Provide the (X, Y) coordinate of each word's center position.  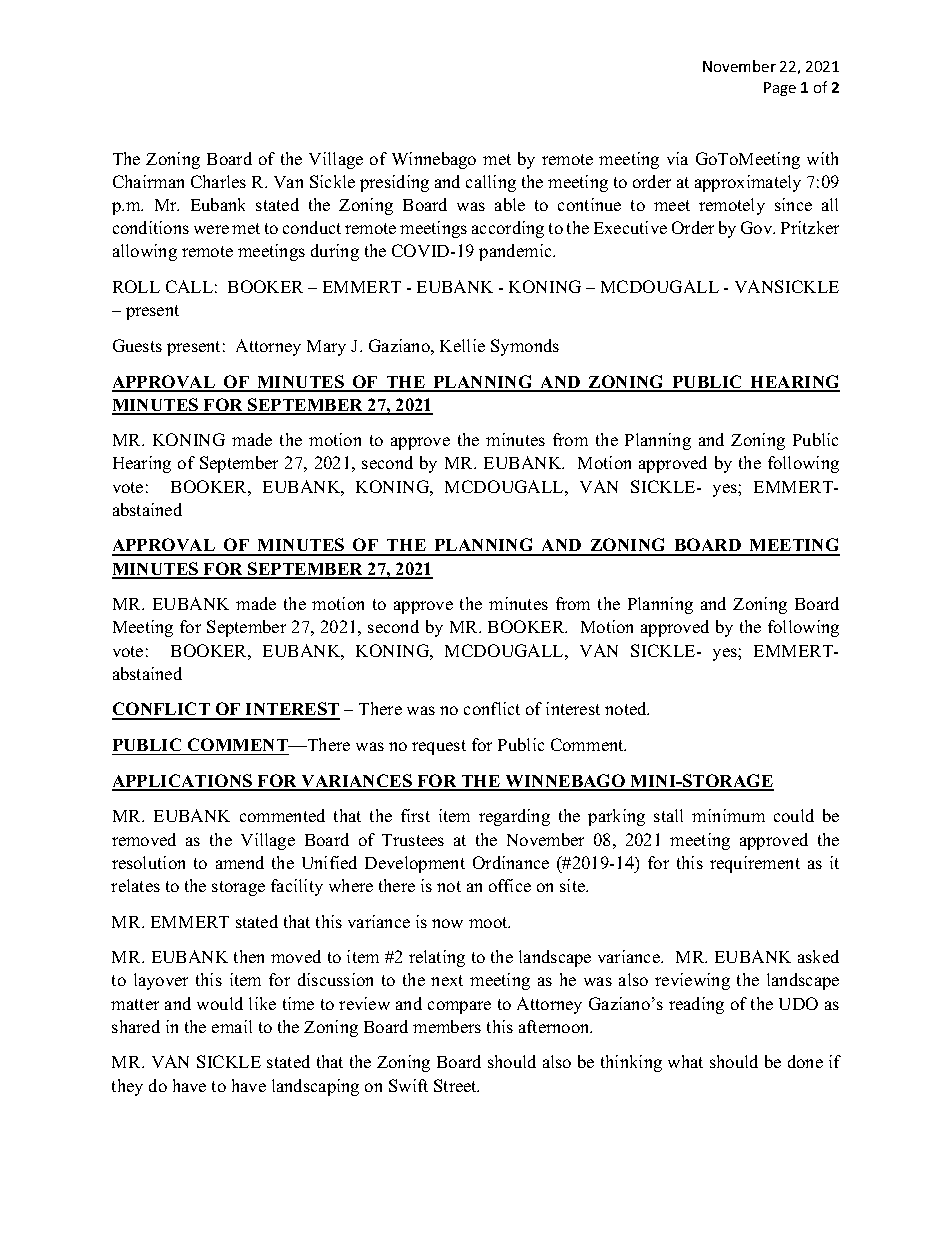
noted (627, 708)
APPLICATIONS (183, 782)
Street (456, 1085)
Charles (218, 181)
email (232, 1026)
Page (780, 89)
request (439, 747)
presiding (394, 183)
